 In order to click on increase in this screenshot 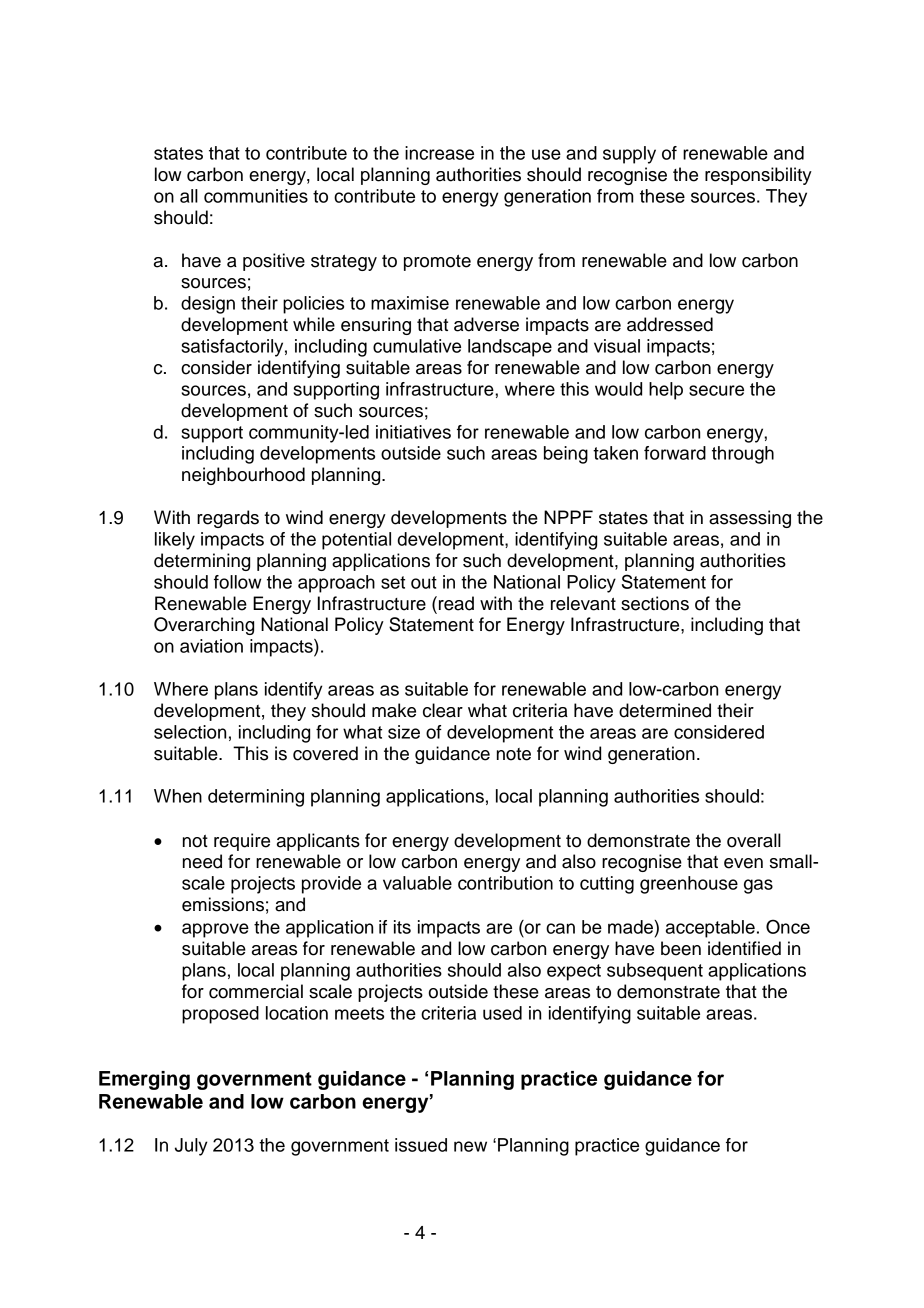, I will do `click(439, 153)`.
